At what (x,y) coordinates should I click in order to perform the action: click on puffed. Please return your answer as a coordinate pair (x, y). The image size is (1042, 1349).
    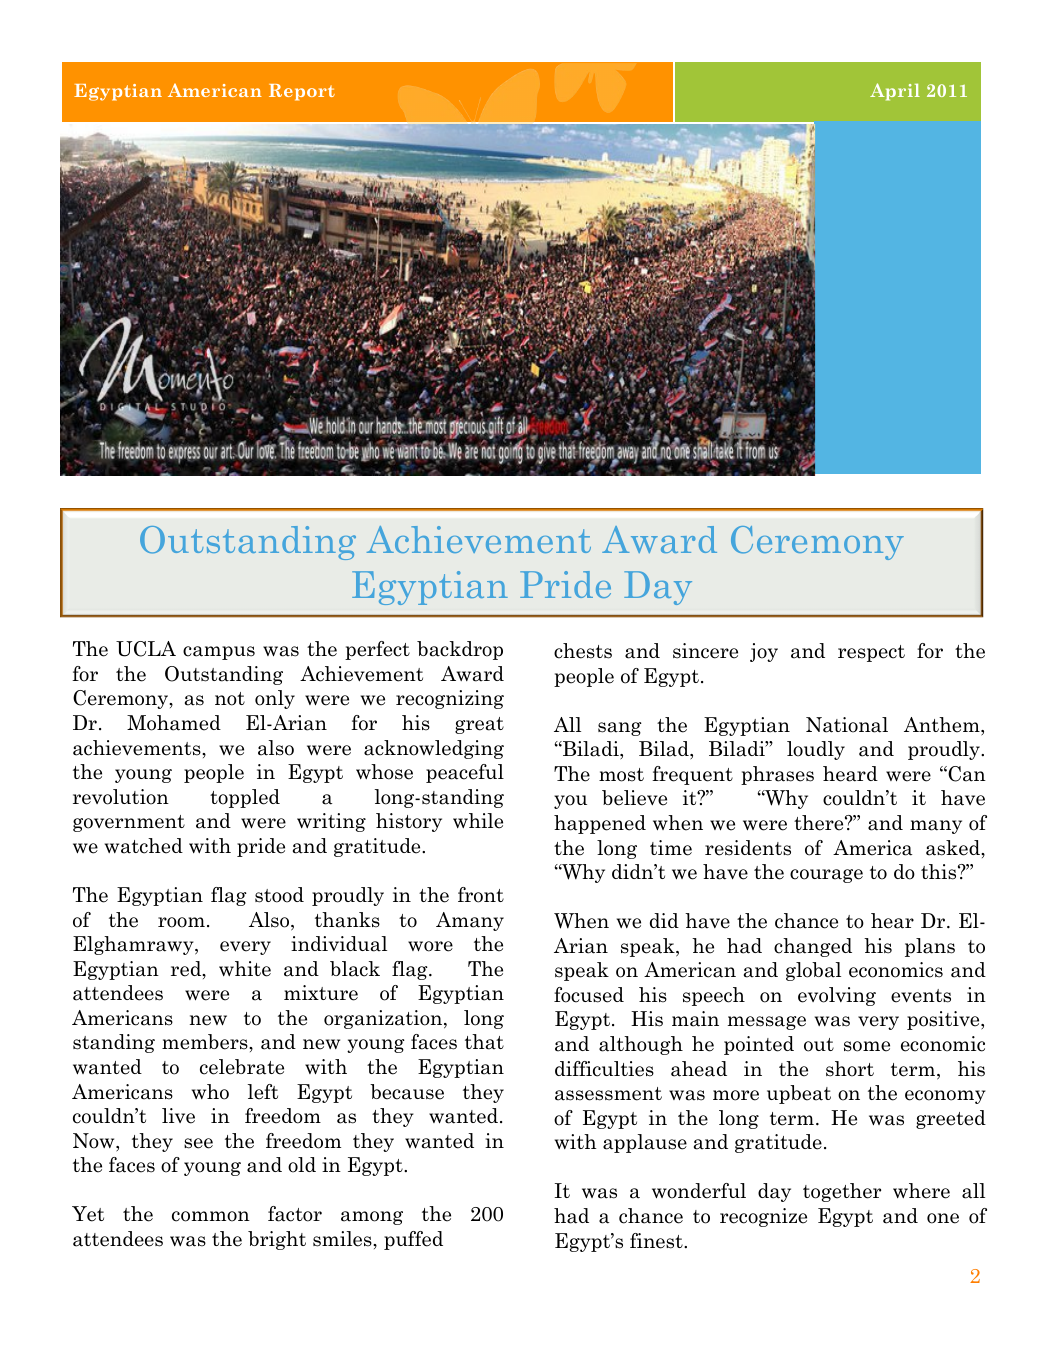
    Looking at the image, I should click on (413, 1240).
